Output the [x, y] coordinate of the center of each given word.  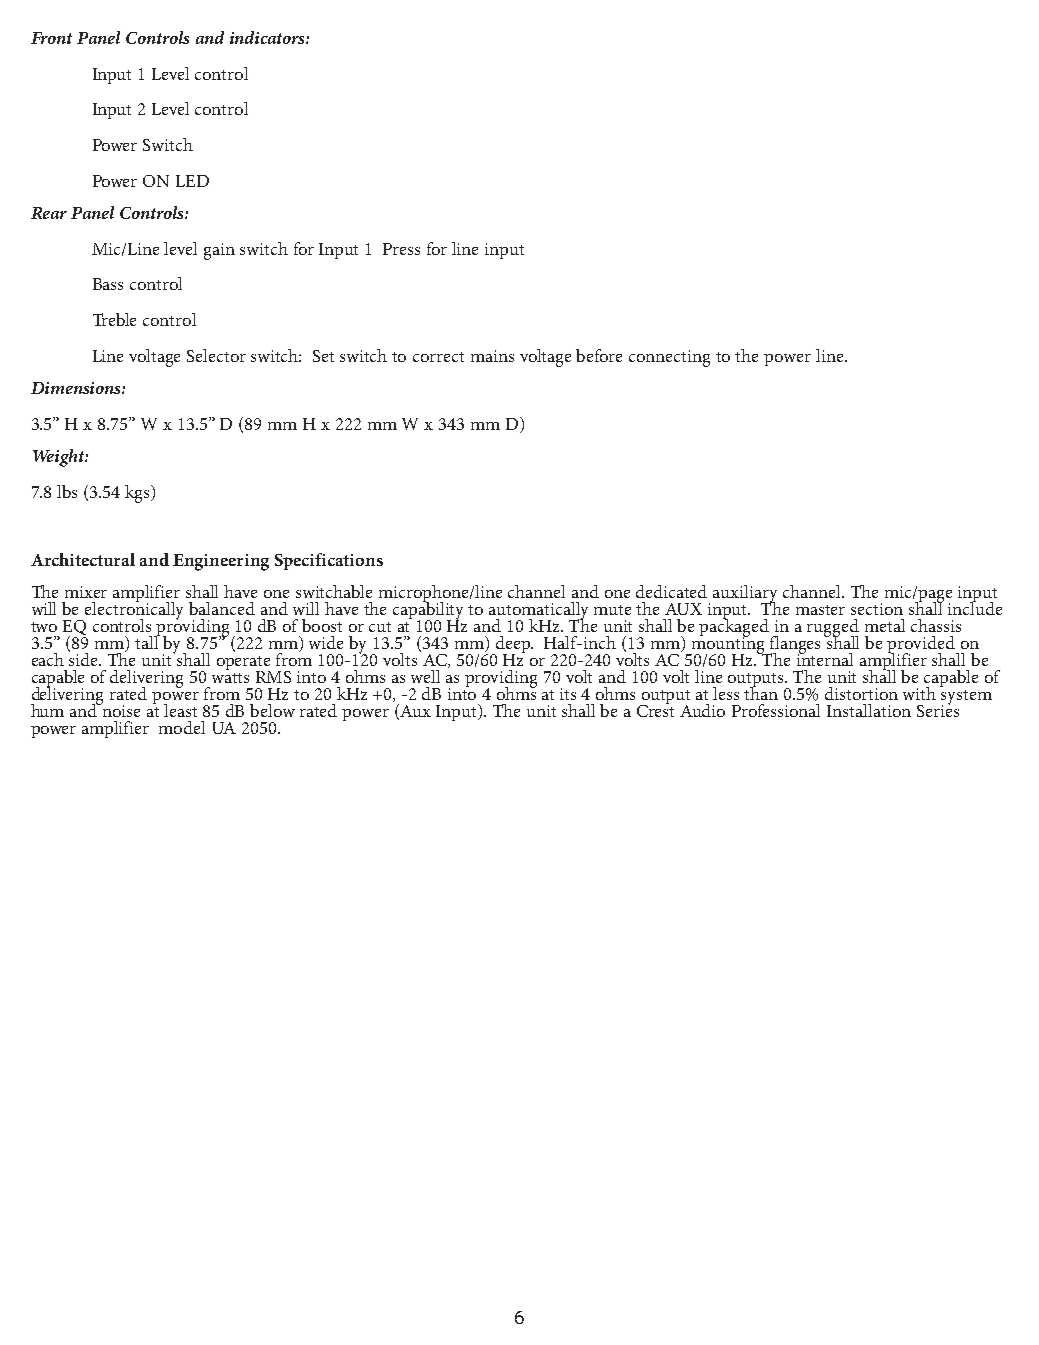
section [877, 609]
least [180, 710]
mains [492, 356]
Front [51, 38]
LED [192, 181]
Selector [216, 355]
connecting [669, 358]
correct [438, 357]
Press [401, 249]
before [599, 355]
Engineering [221, 562]
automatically [538, 612]
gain [219, 251]
